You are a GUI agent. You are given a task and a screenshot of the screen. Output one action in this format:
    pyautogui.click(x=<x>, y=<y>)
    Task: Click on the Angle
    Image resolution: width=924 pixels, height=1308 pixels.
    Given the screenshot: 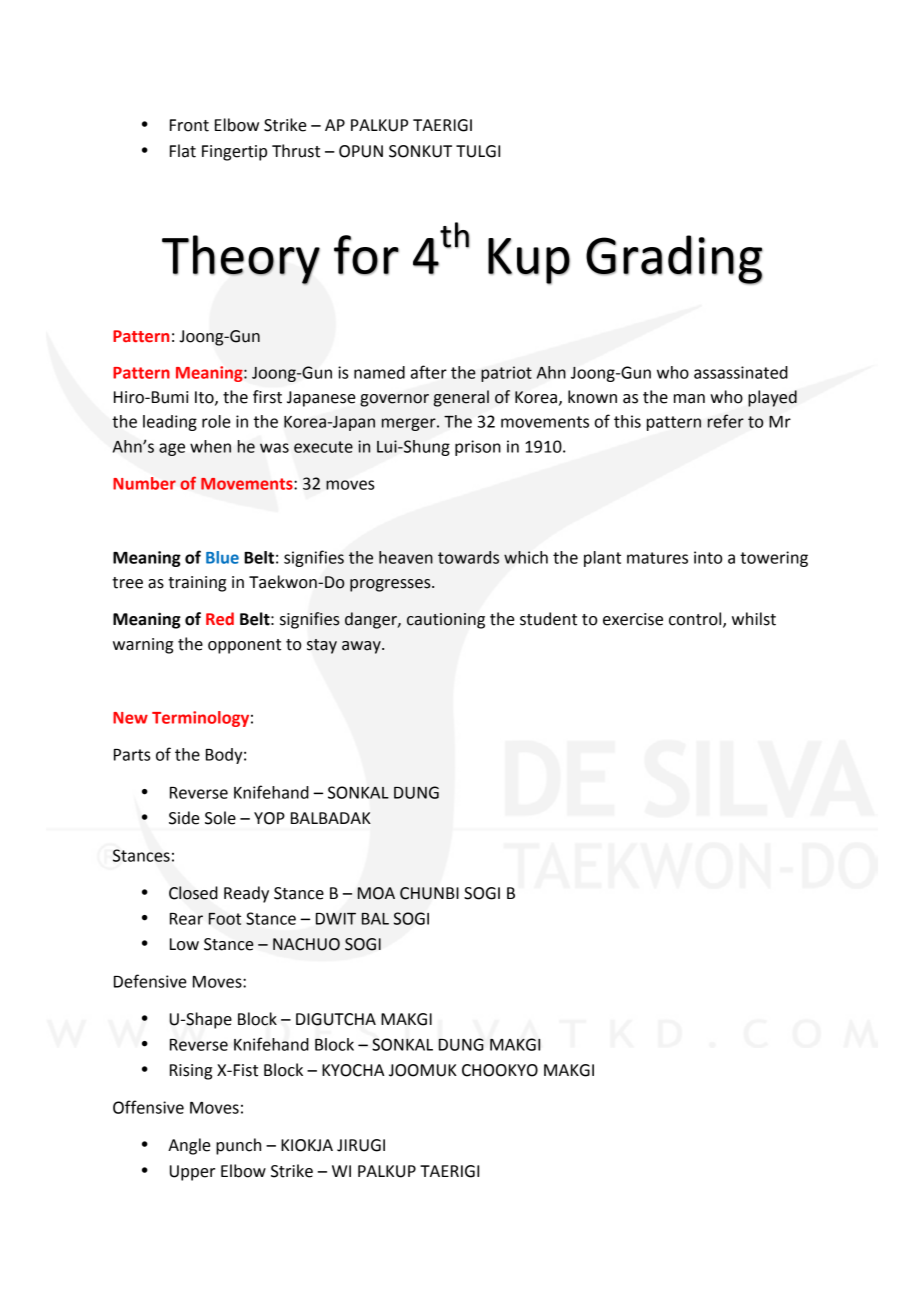 What is the action you would take?
    pyautogui.click(x=189, y=1146)
